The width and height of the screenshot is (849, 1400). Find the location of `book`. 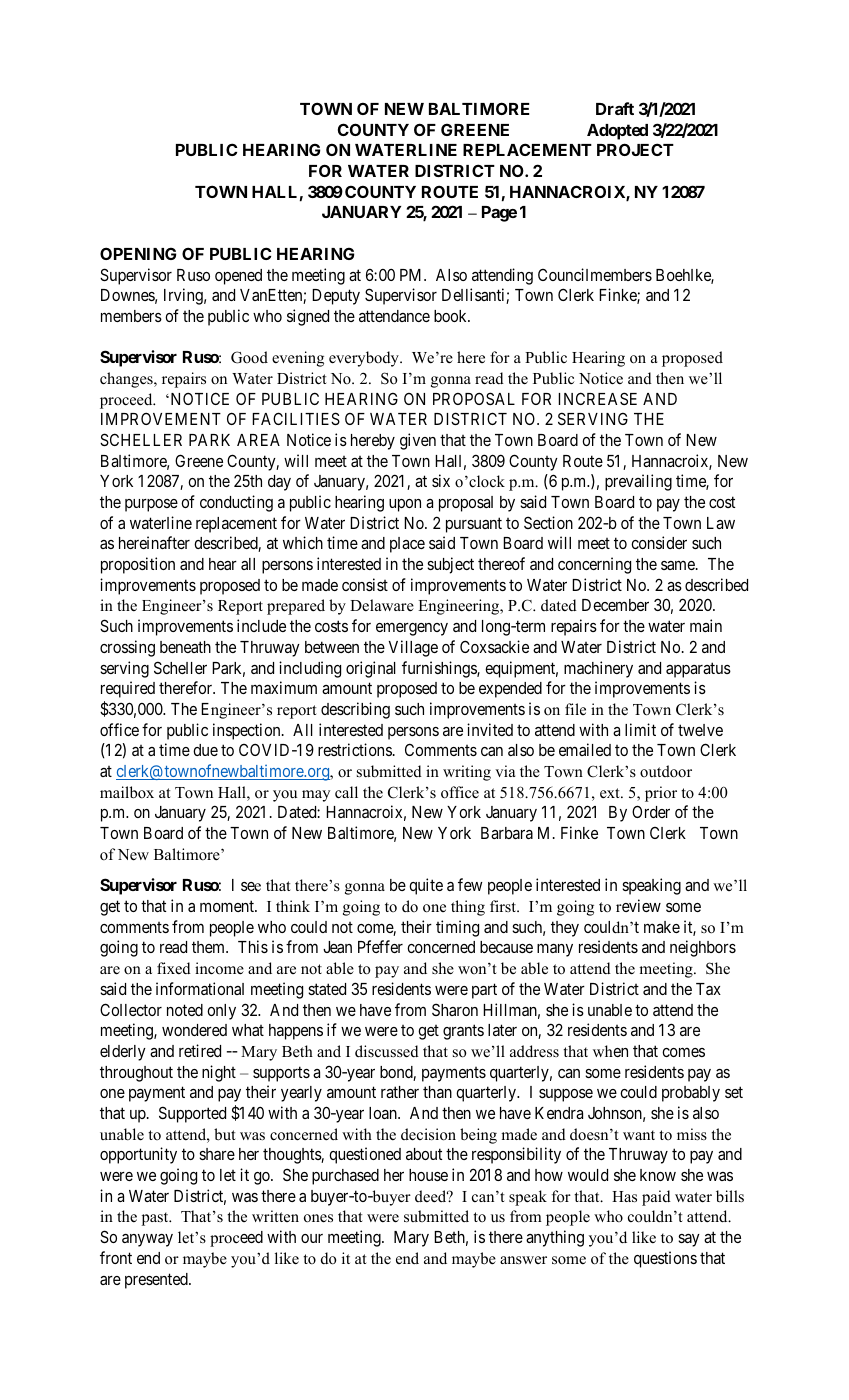

book is located at coordinates (451, 316).
